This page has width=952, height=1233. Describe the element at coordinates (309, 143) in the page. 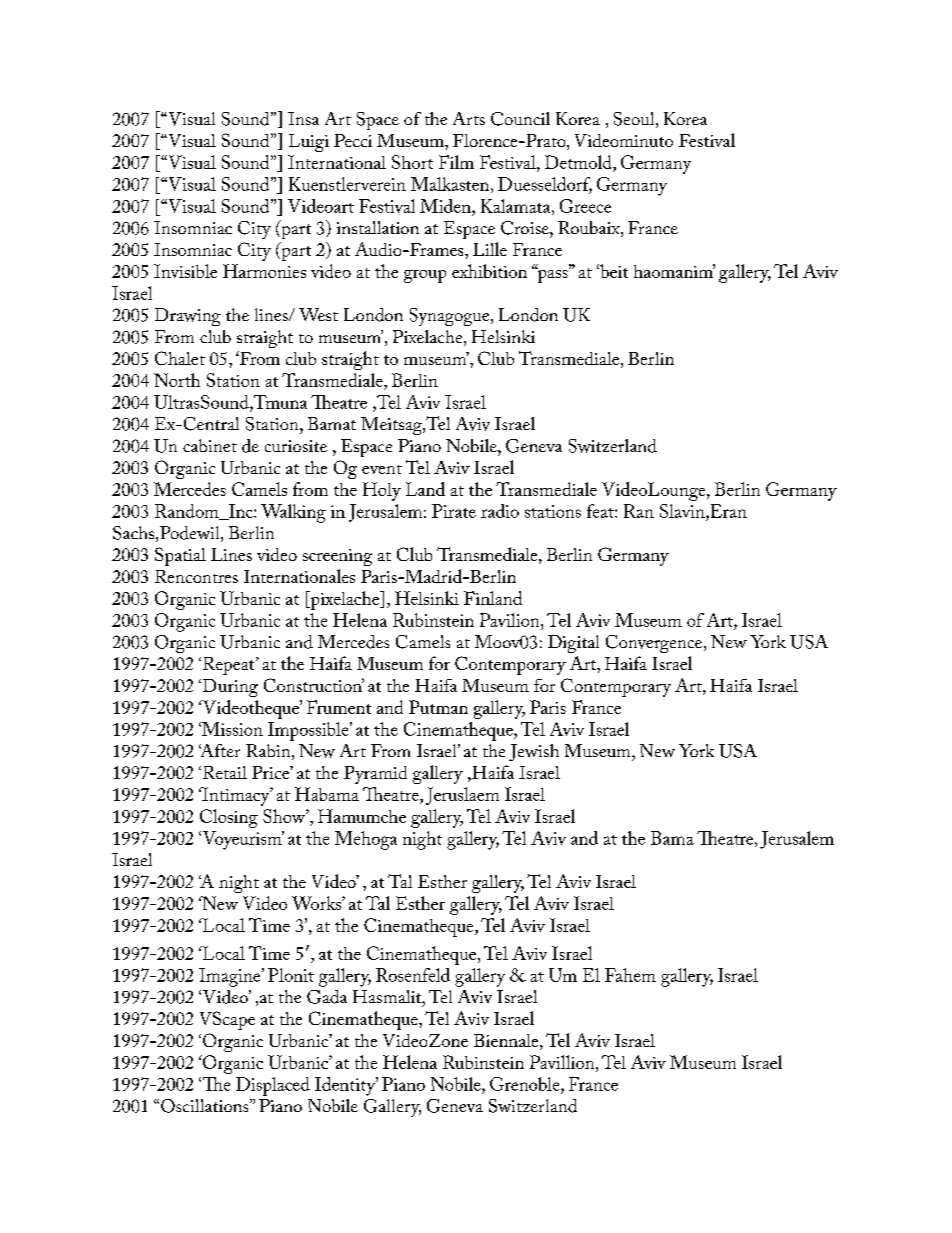

I see `Luigi` at that location.
